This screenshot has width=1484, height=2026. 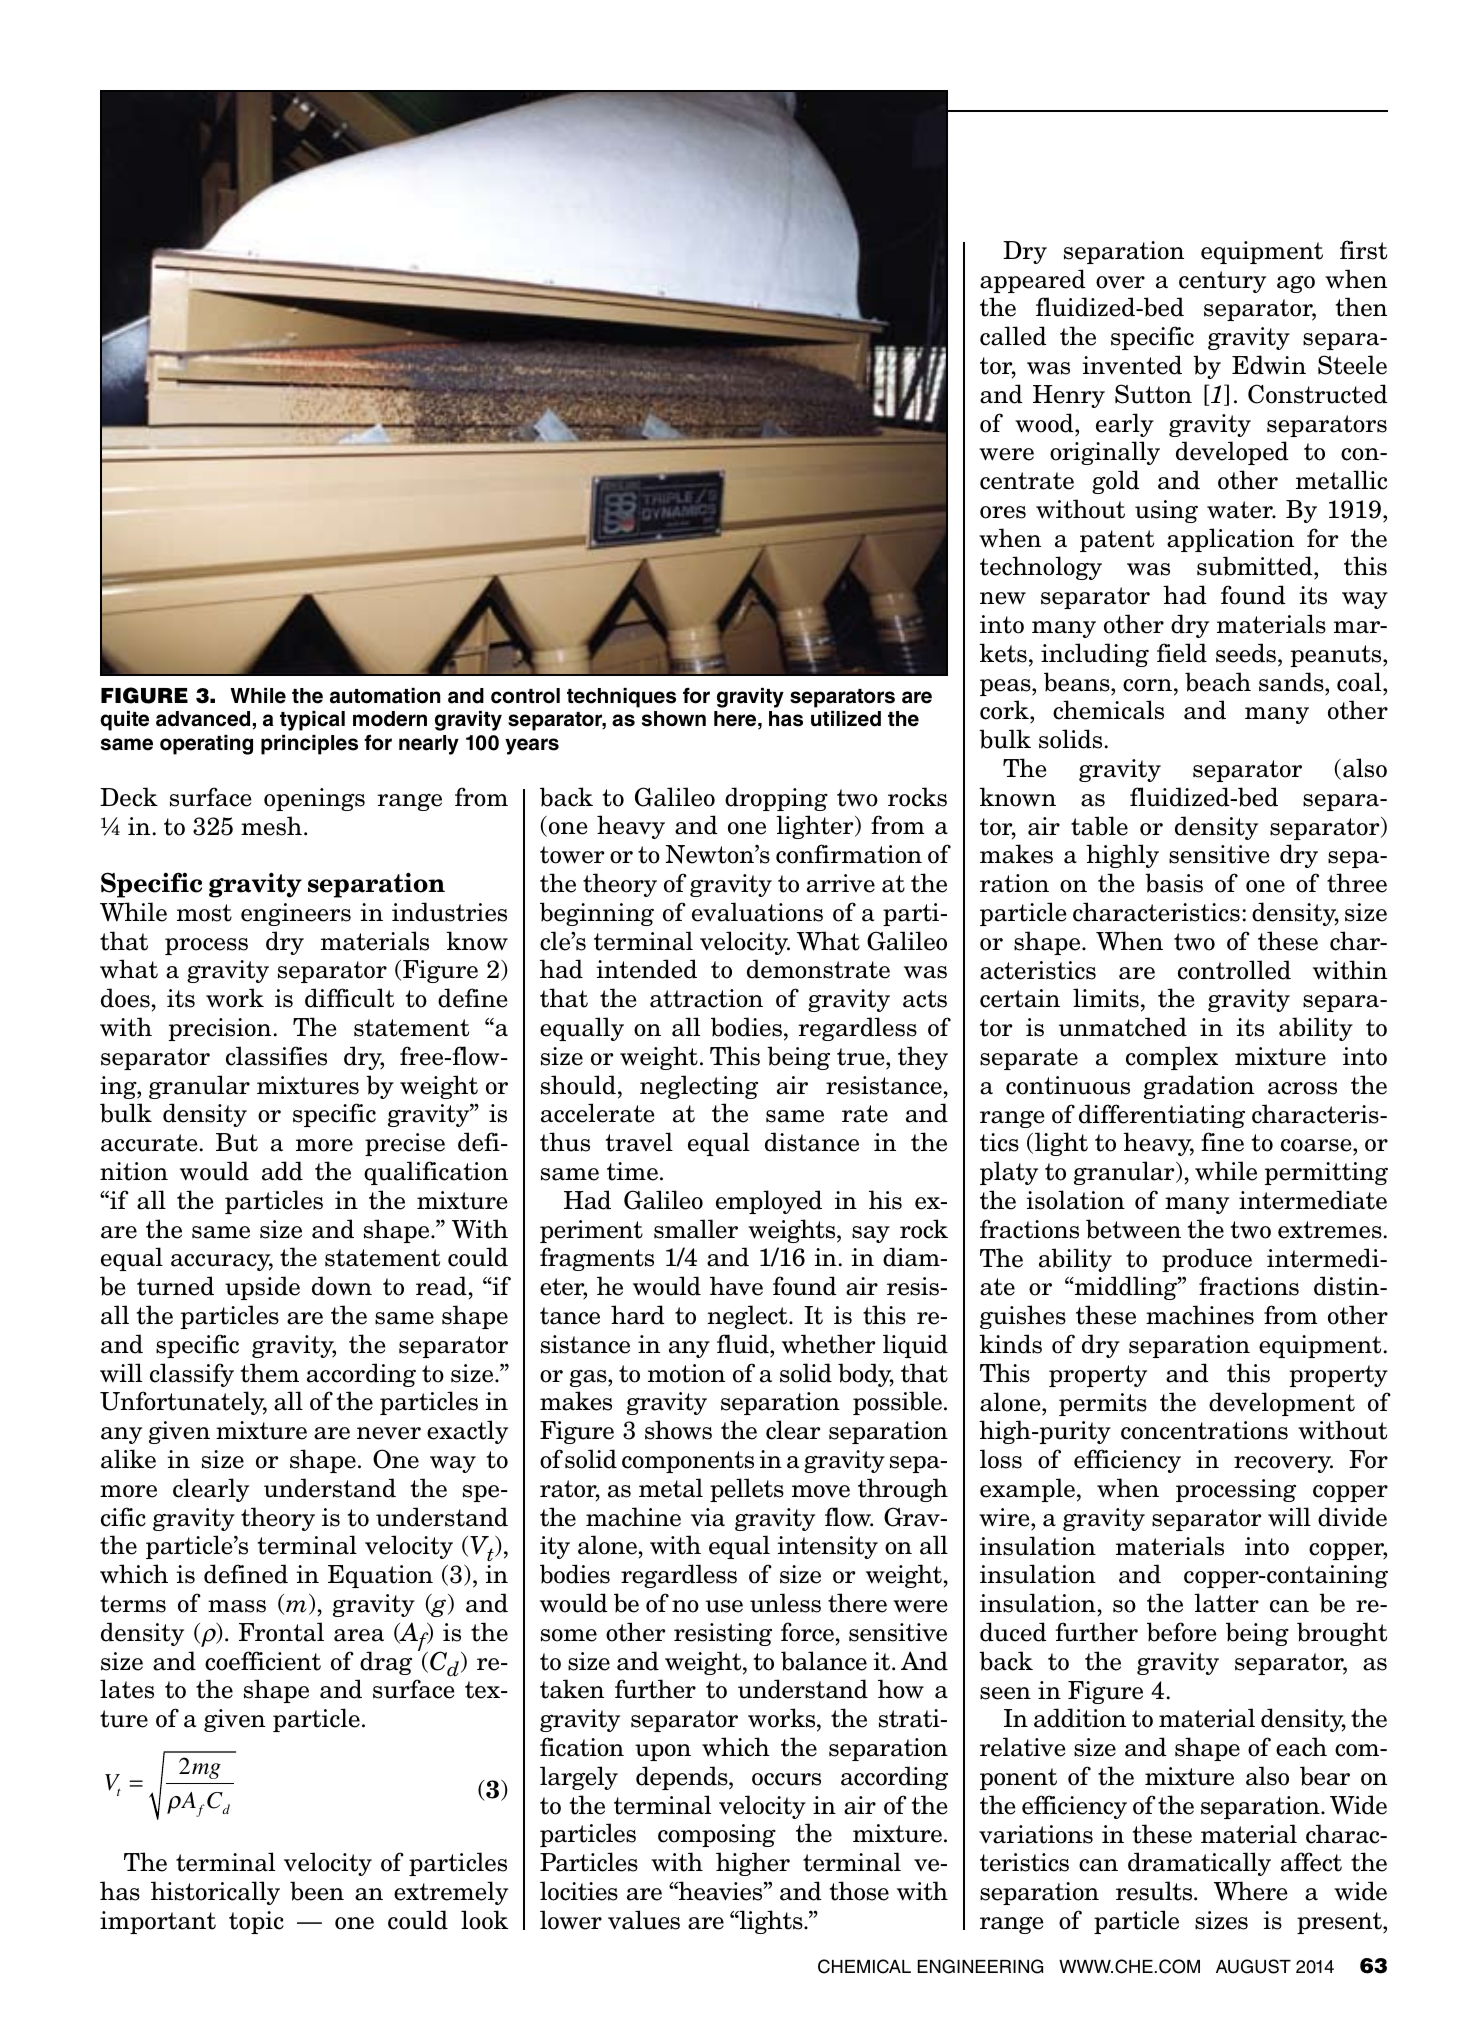 What do you see at coordinates (686, 1373) in the screenshot?
I see `motion` at bounding box center [686, 1373].
